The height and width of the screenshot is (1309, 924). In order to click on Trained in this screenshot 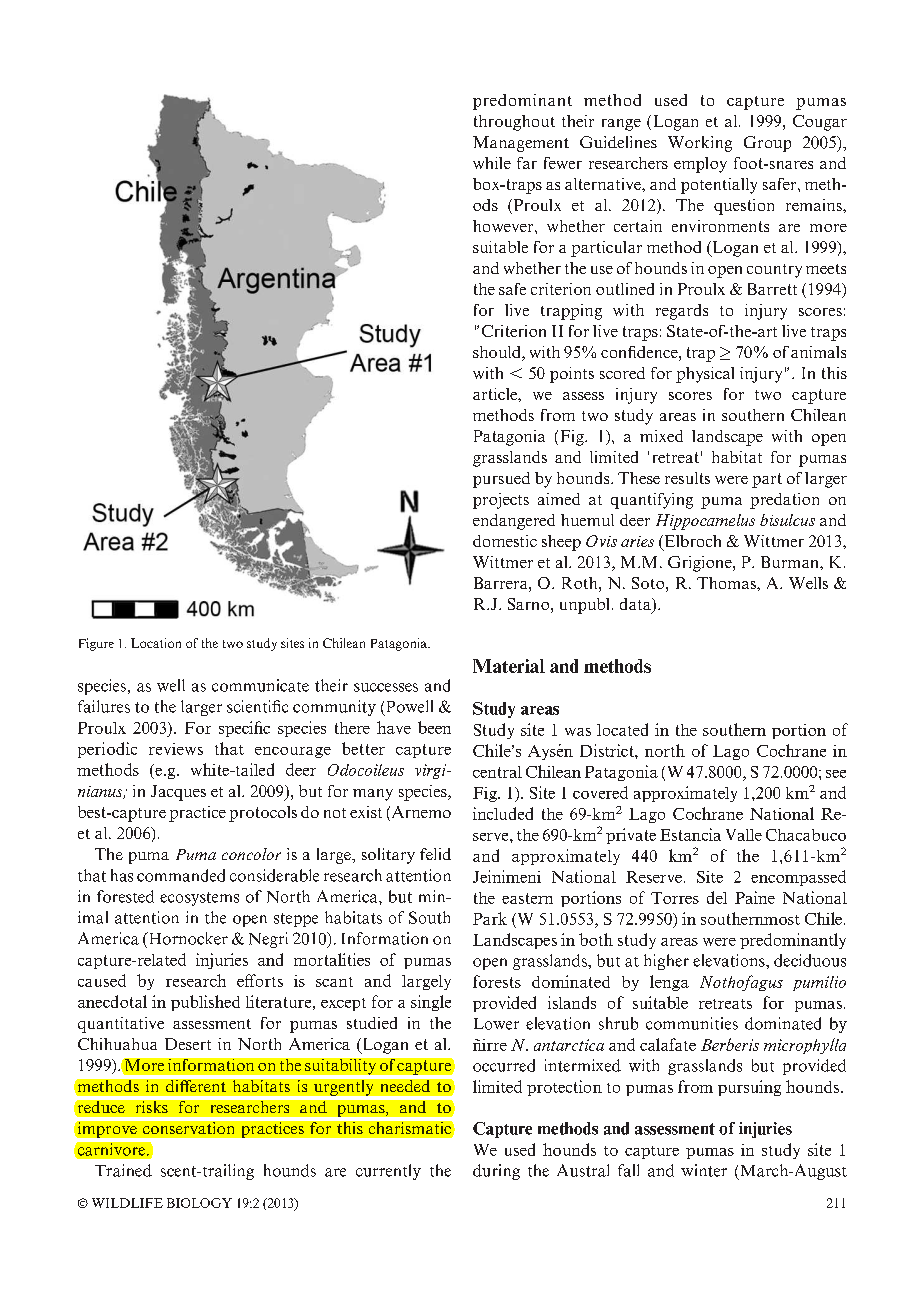, I will do `click(123, 1170)`.
